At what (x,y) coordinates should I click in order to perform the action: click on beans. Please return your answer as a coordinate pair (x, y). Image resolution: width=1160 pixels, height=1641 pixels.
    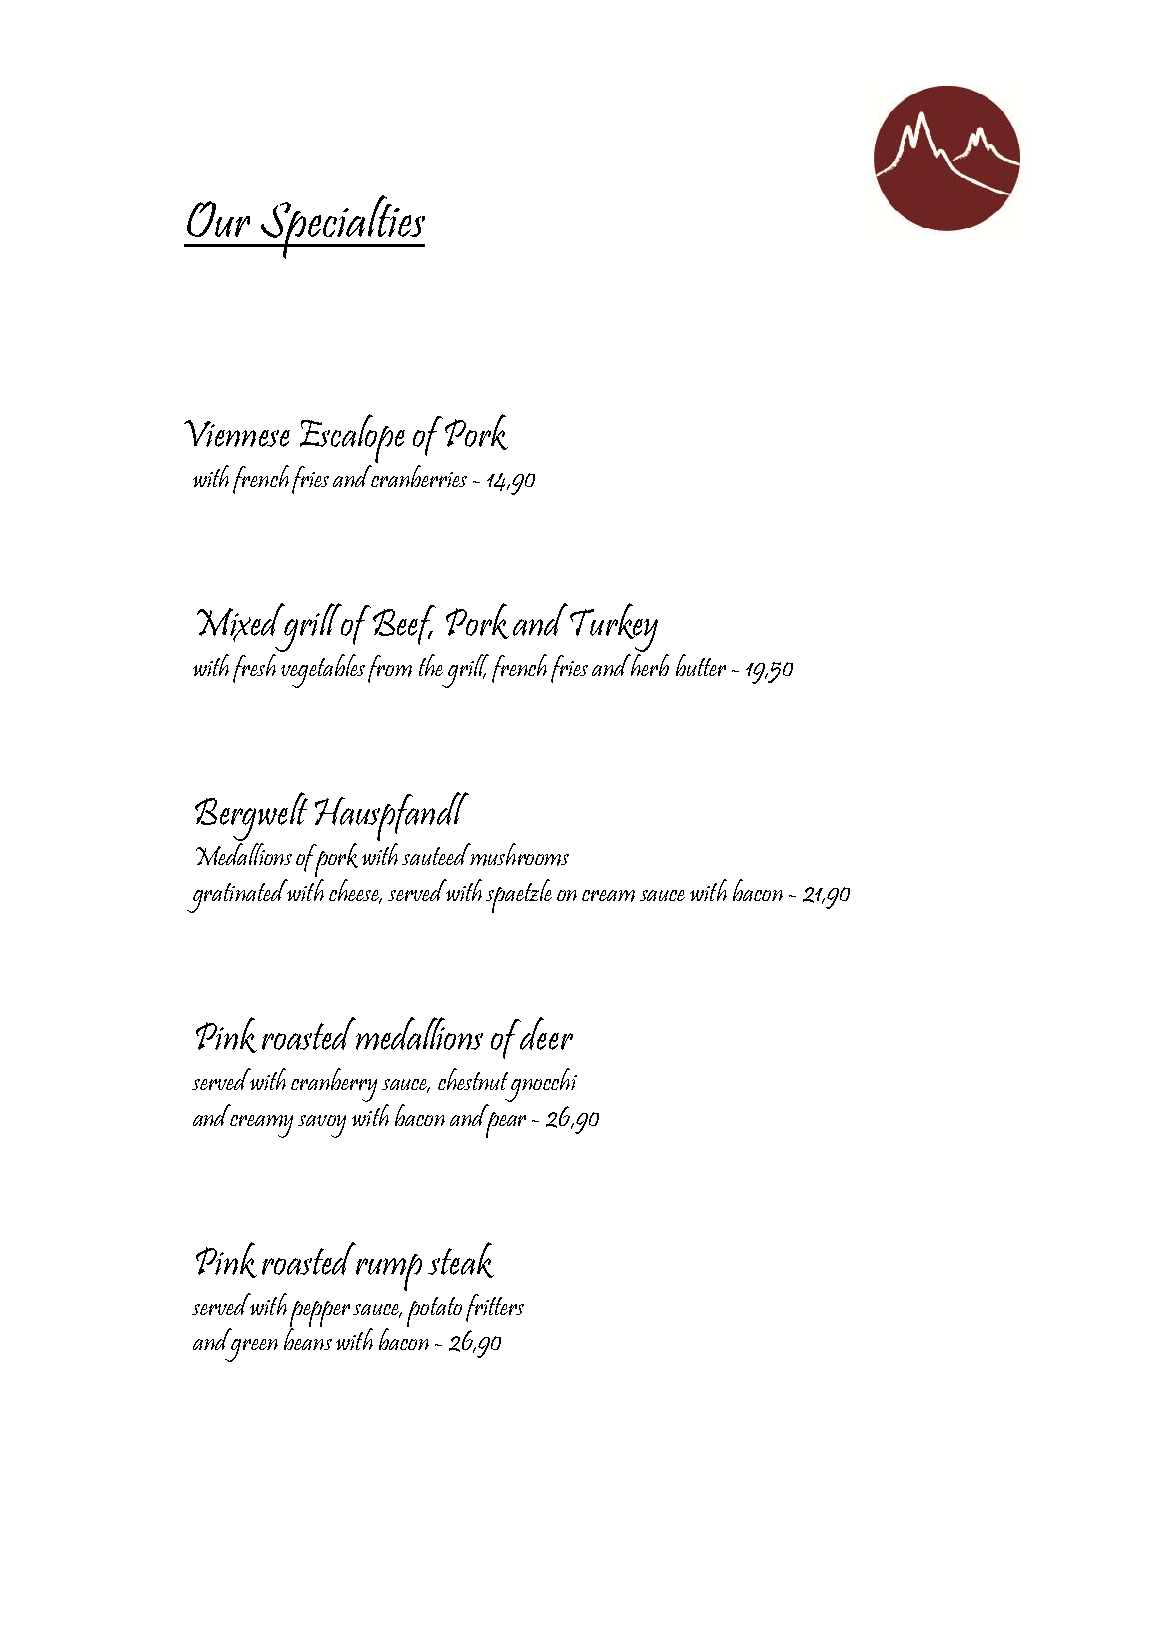
    Looking at the image, I should click on (308, 1338).
